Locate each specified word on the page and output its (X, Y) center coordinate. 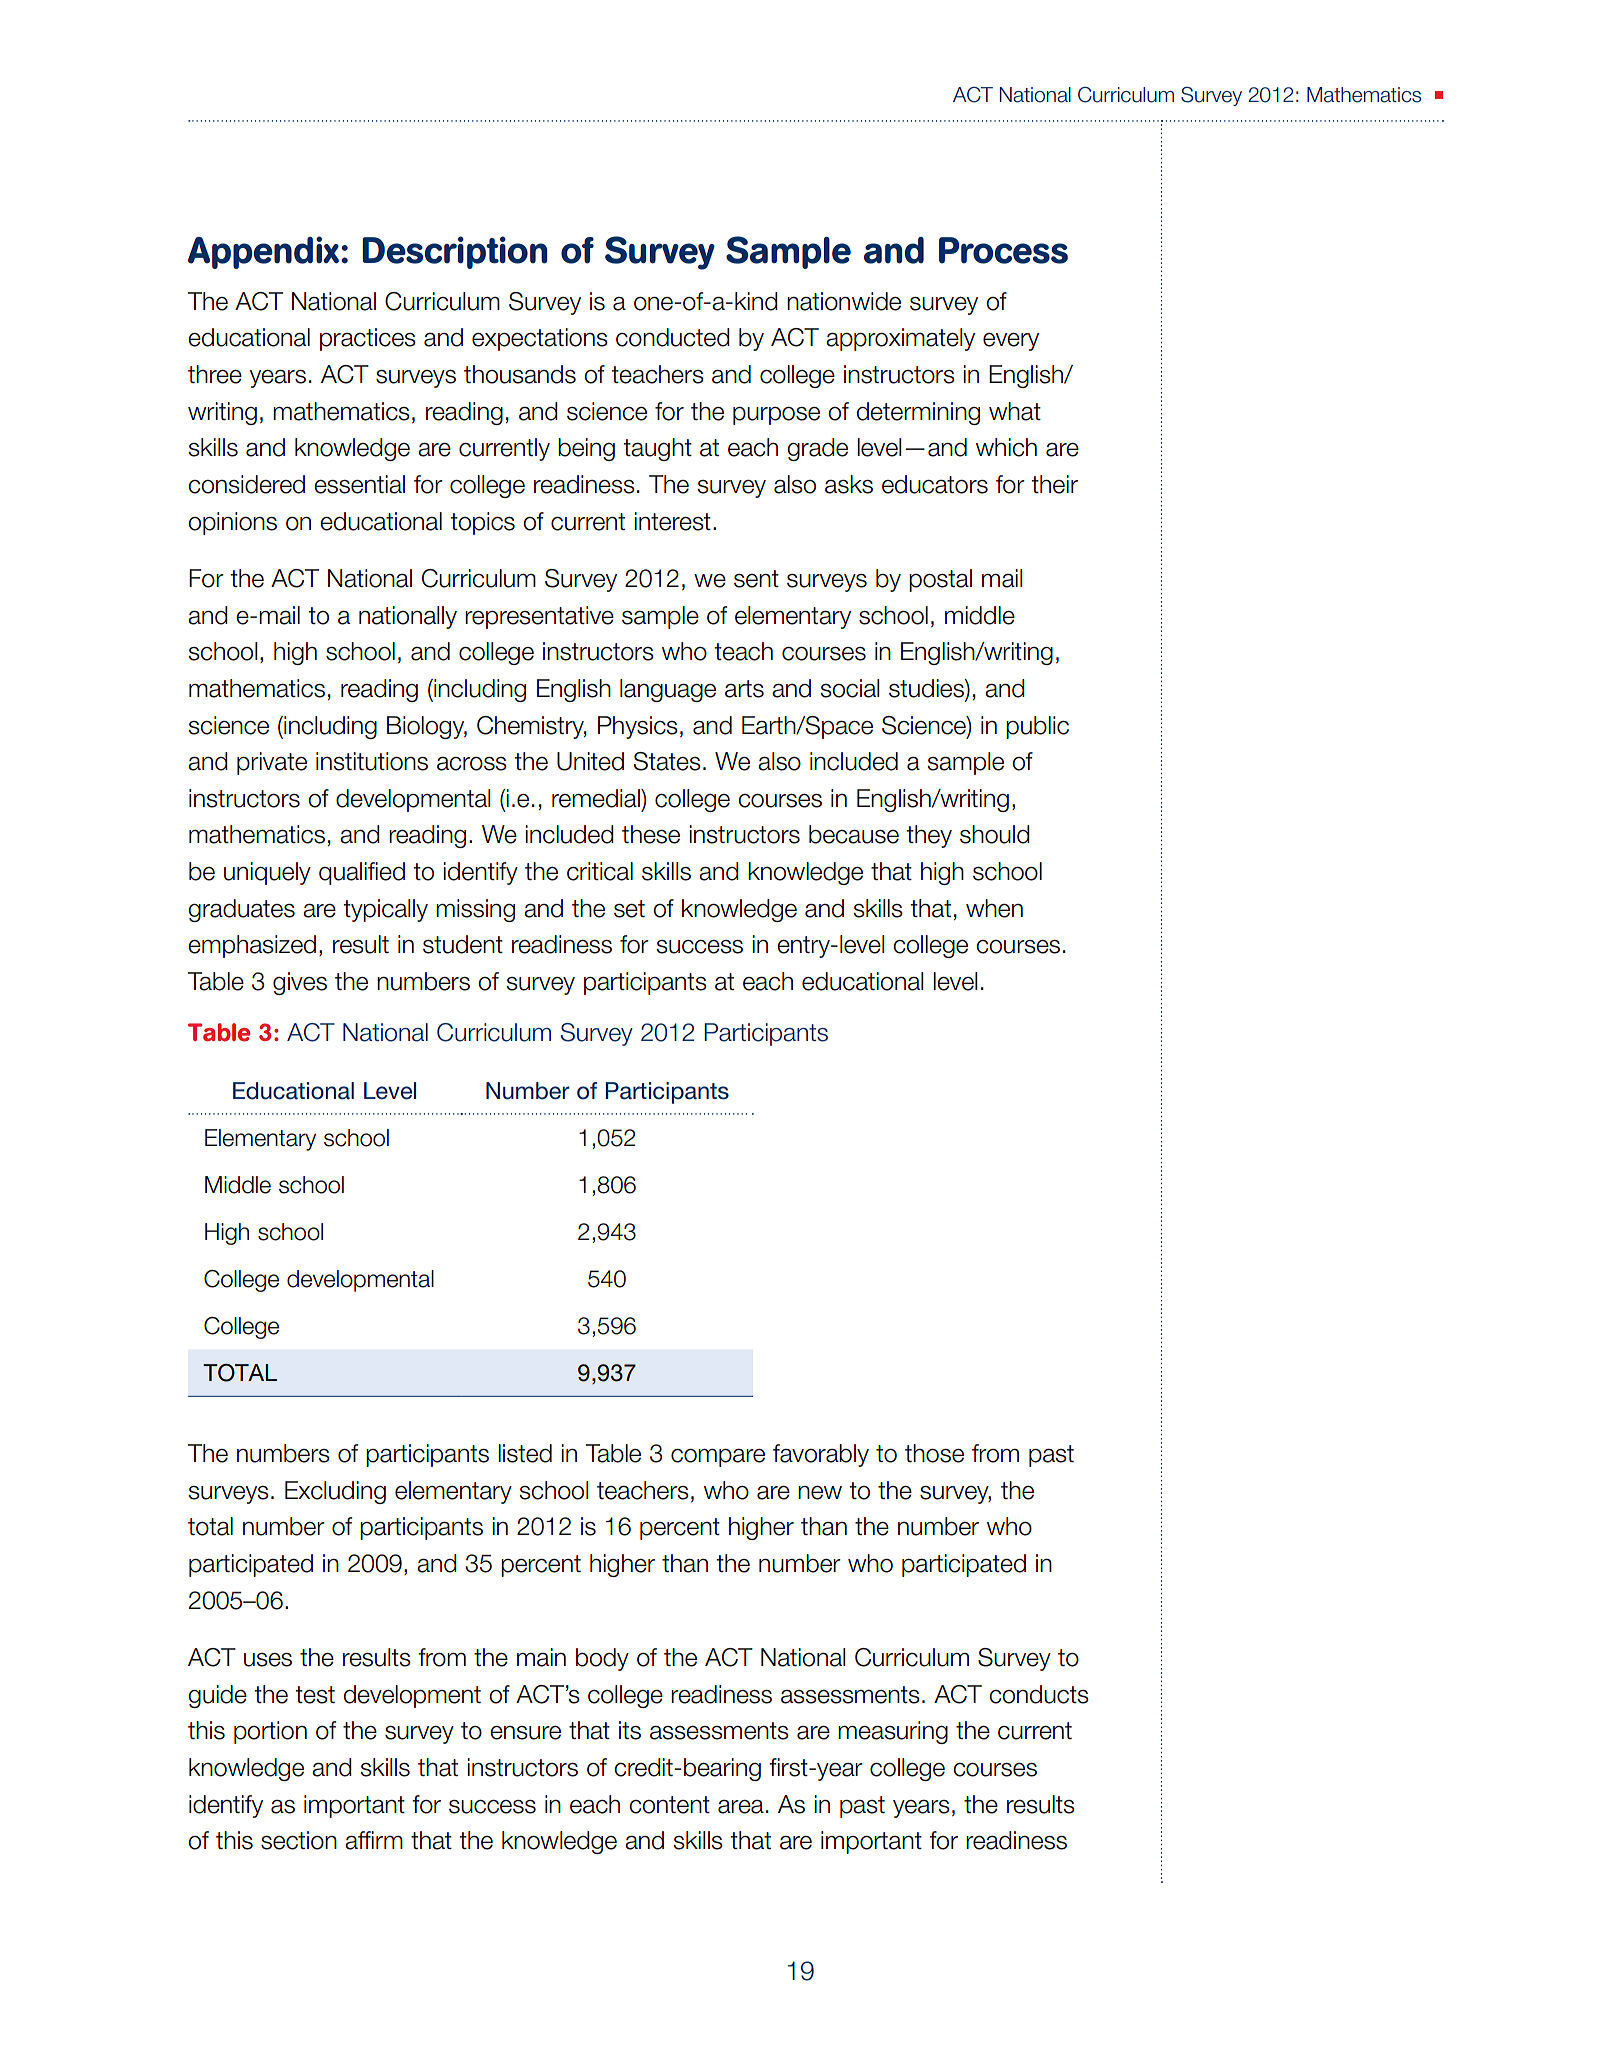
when (994, 908)
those (934, 1453)
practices (368, 339)
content (669, 1805)
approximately (900, 339)
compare (718, 1458)
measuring (893, 1732)
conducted (673, 337)
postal (940, 580)
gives (300, 983)
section (299, 1840)
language (668, 690)
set (629, 909)
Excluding (335, 1492)
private (272, 763)
